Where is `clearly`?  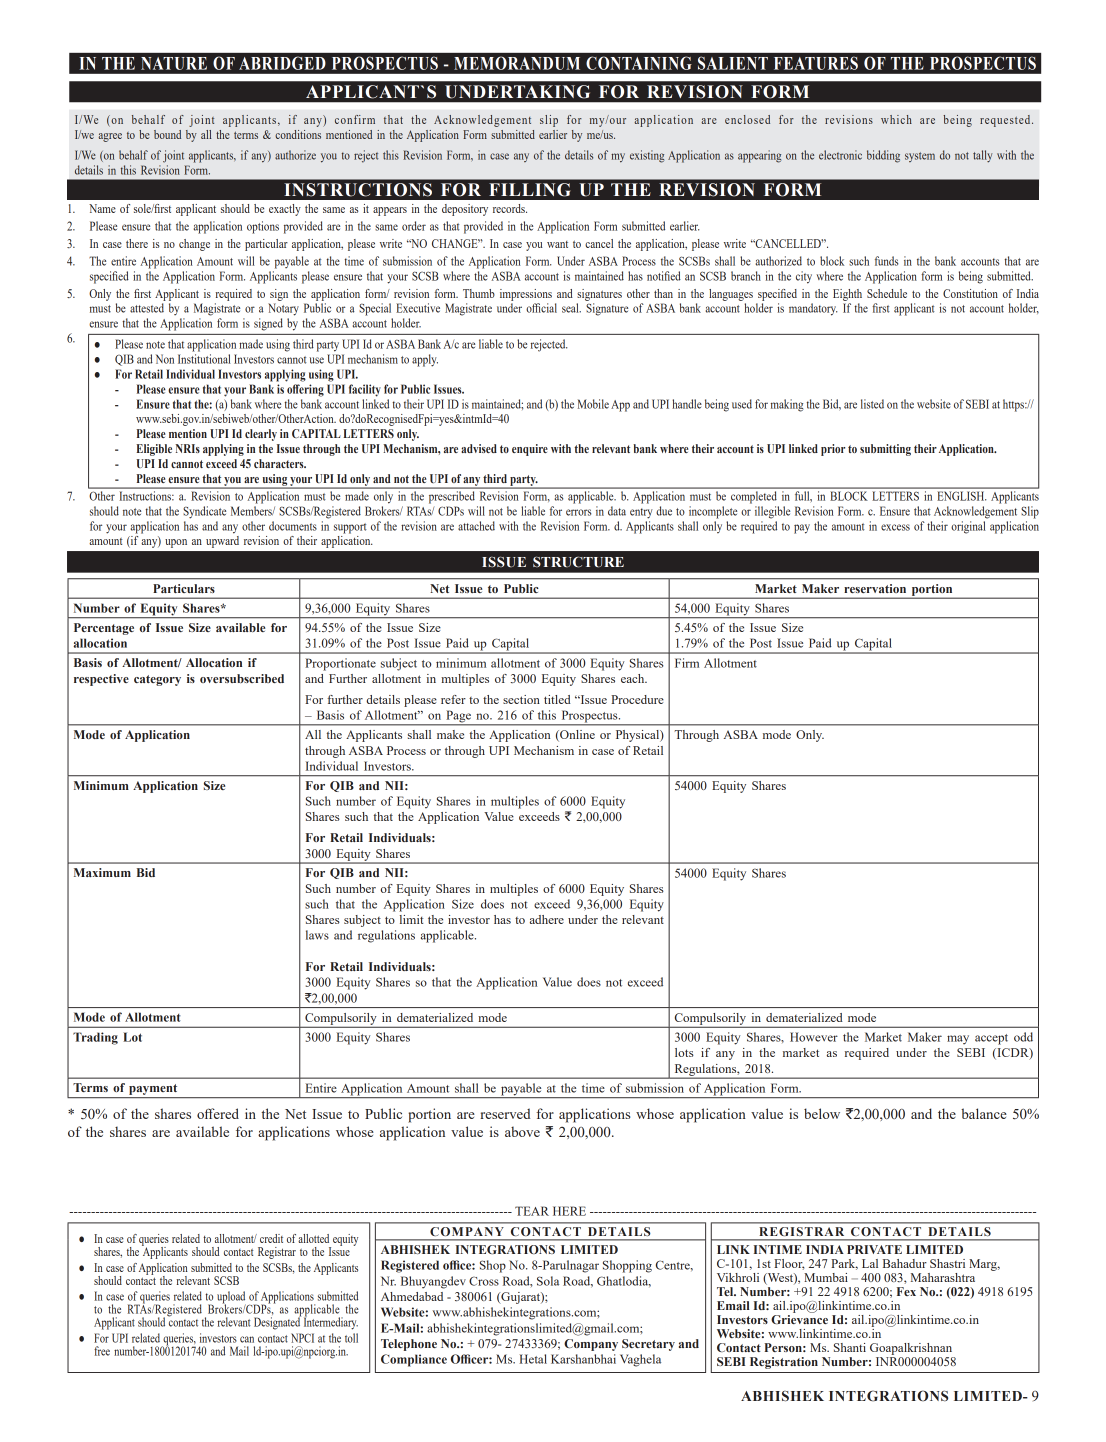 clearly is located at coordinates (261, 435).
